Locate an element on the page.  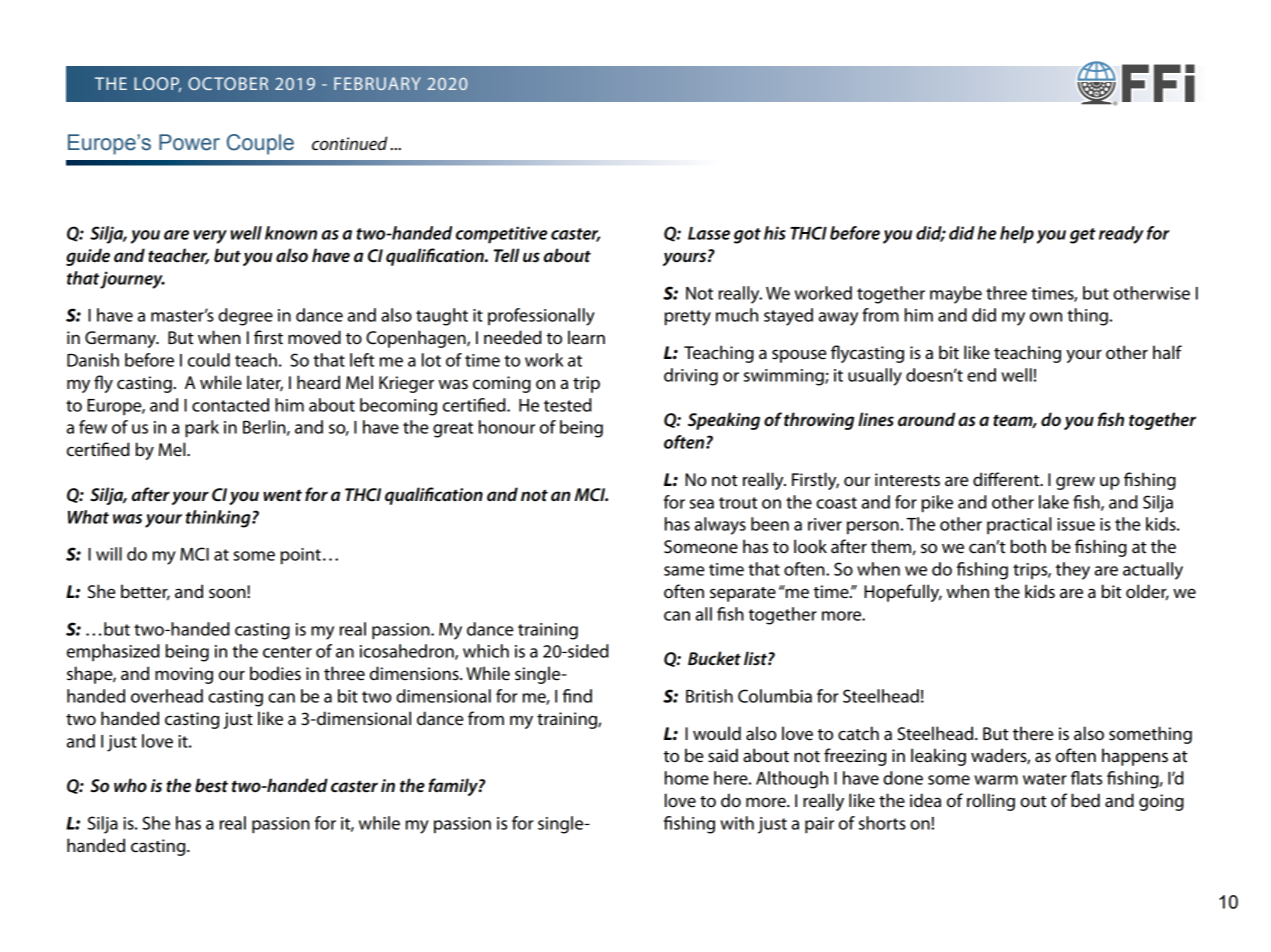
separate is located at coordinates (743, 594).
